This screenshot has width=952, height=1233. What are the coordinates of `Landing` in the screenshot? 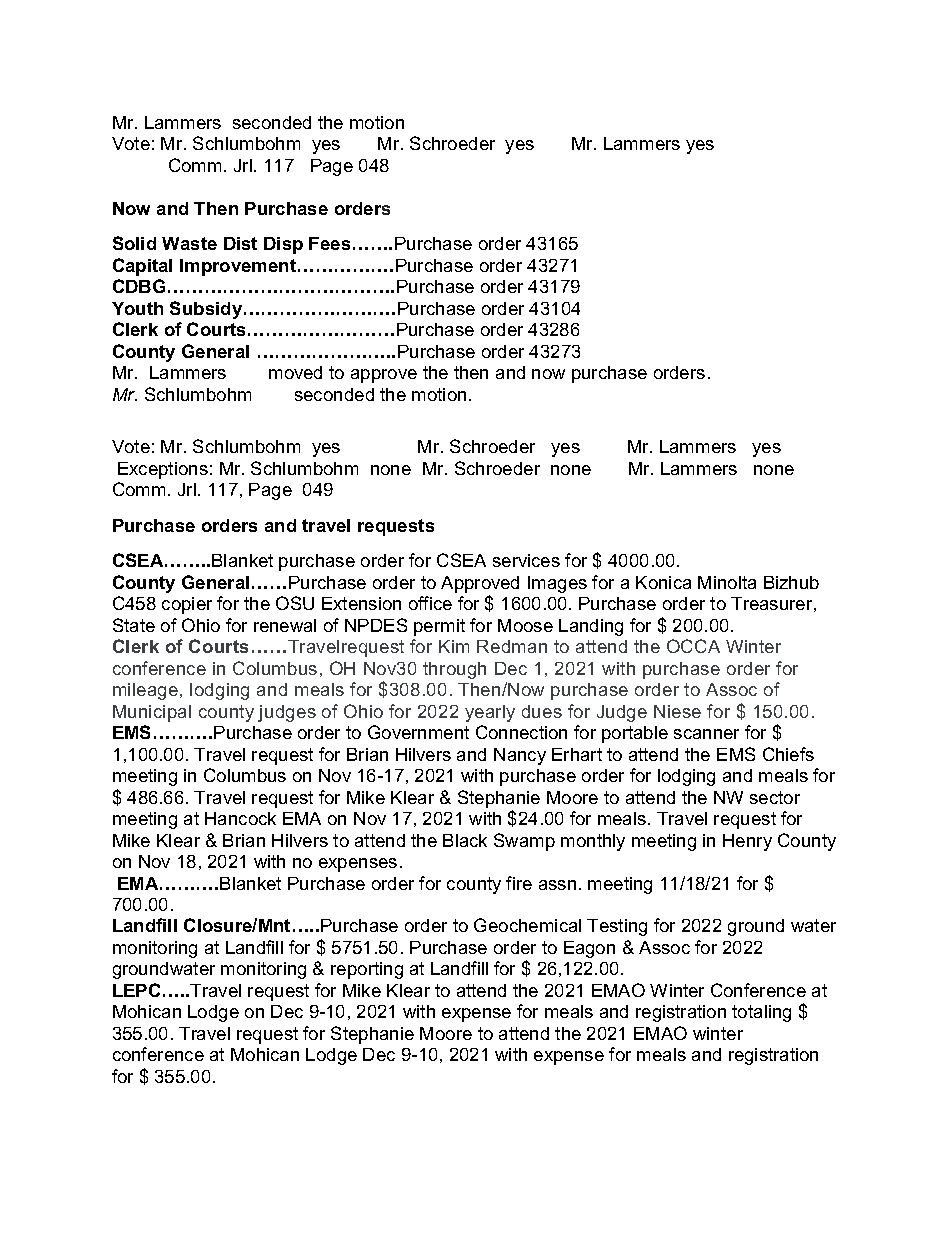 It's located at (591, 627).
